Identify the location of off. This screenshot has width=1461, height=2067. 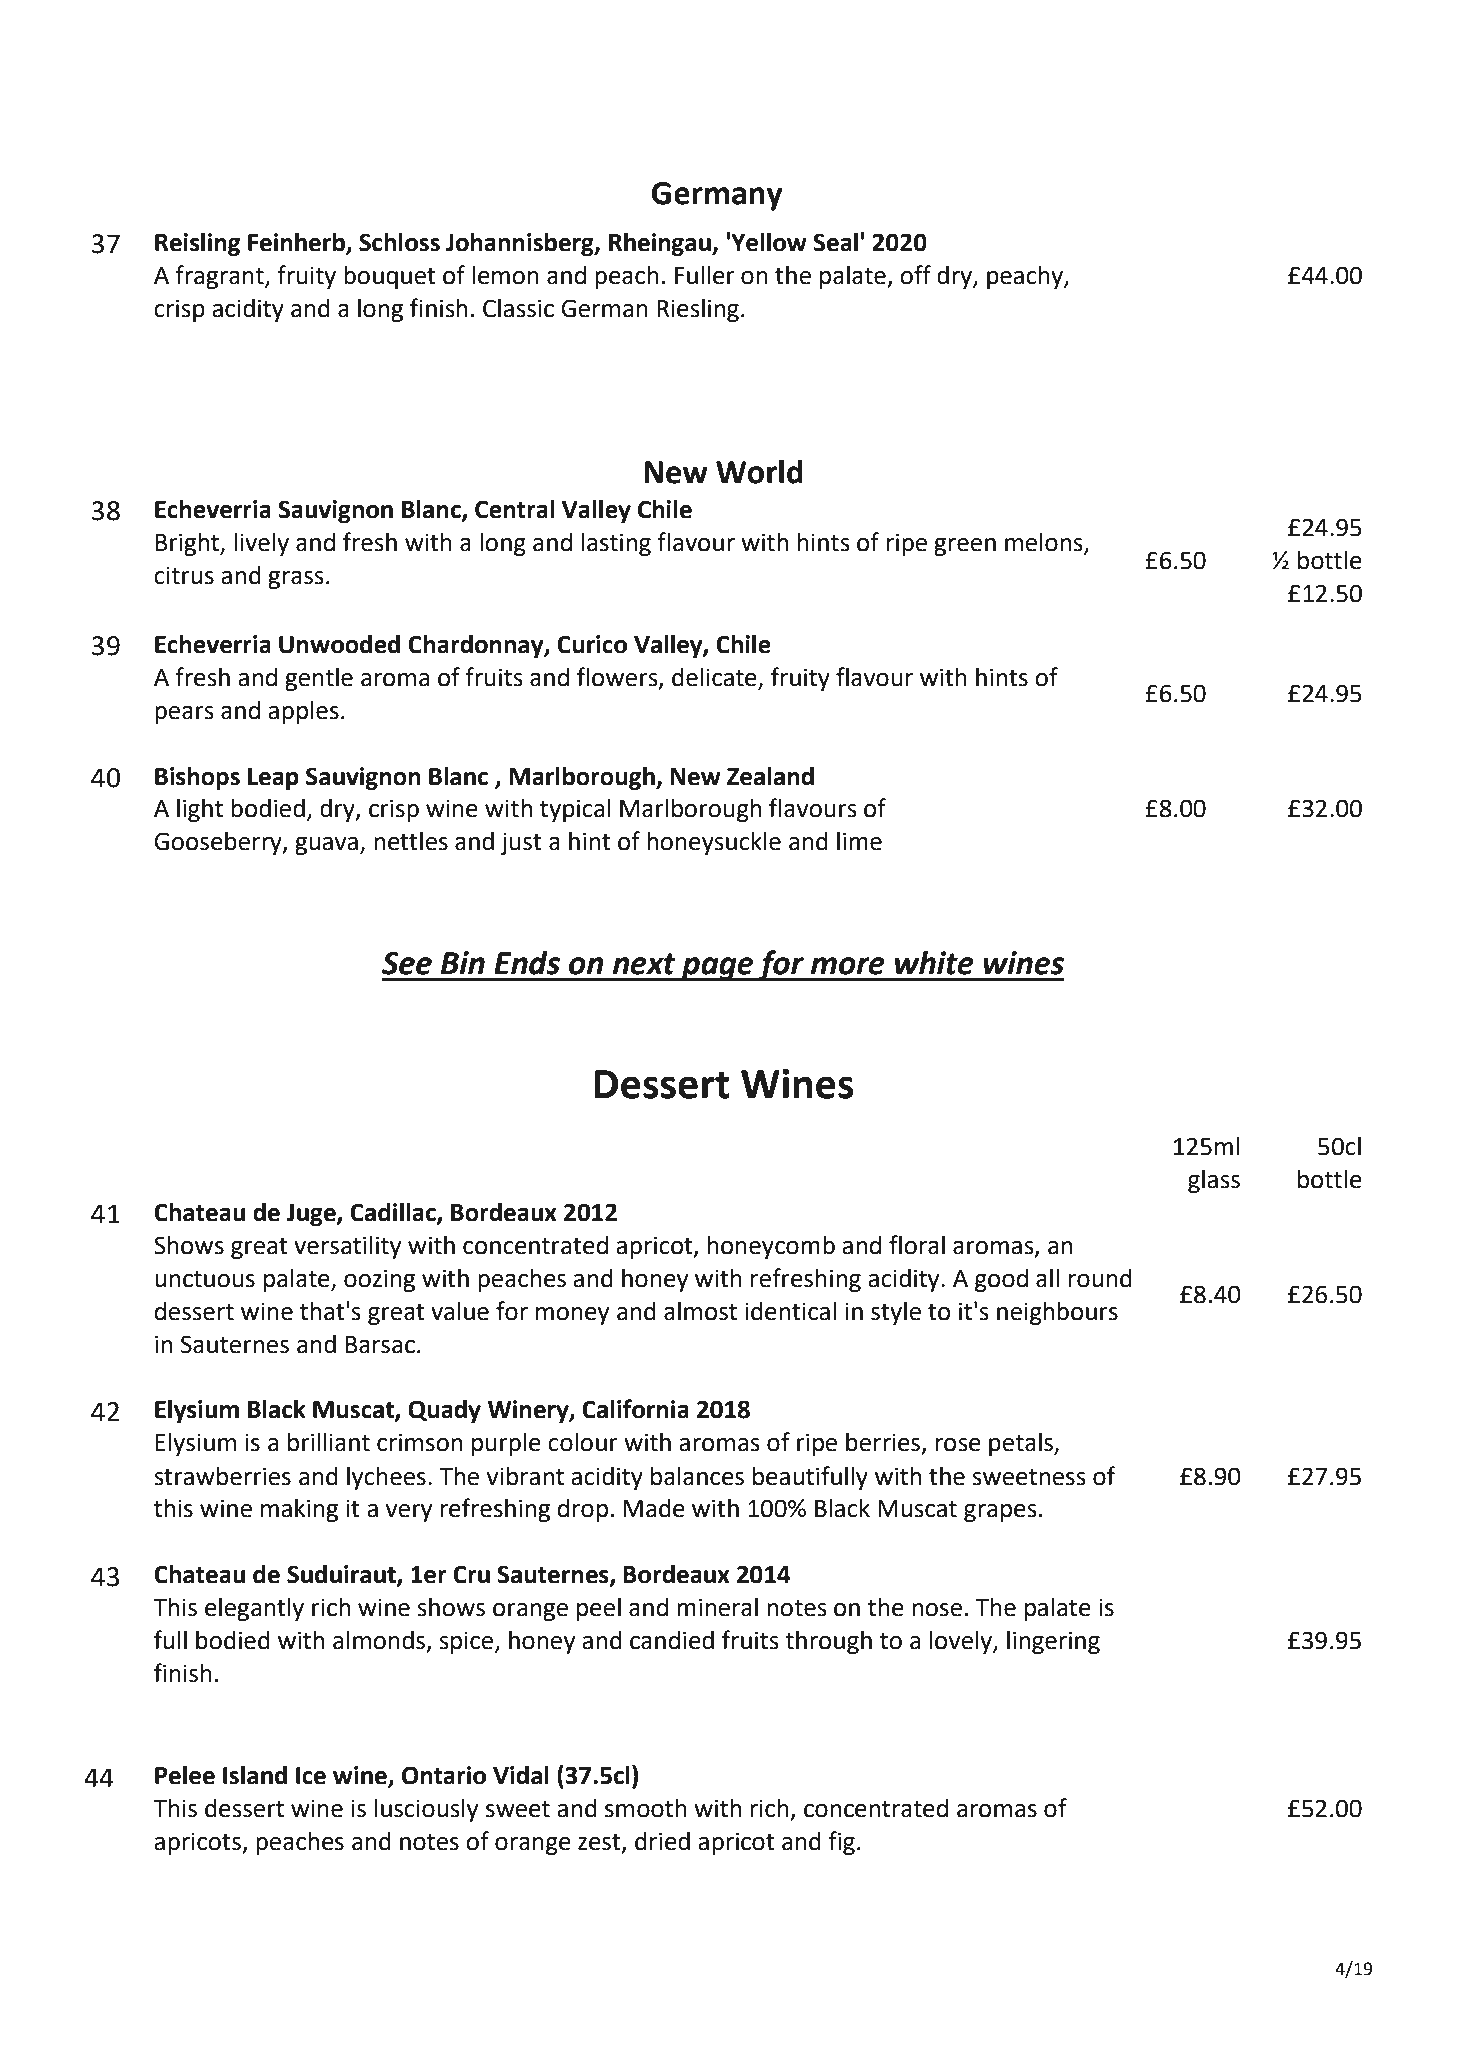
(915, 275).
